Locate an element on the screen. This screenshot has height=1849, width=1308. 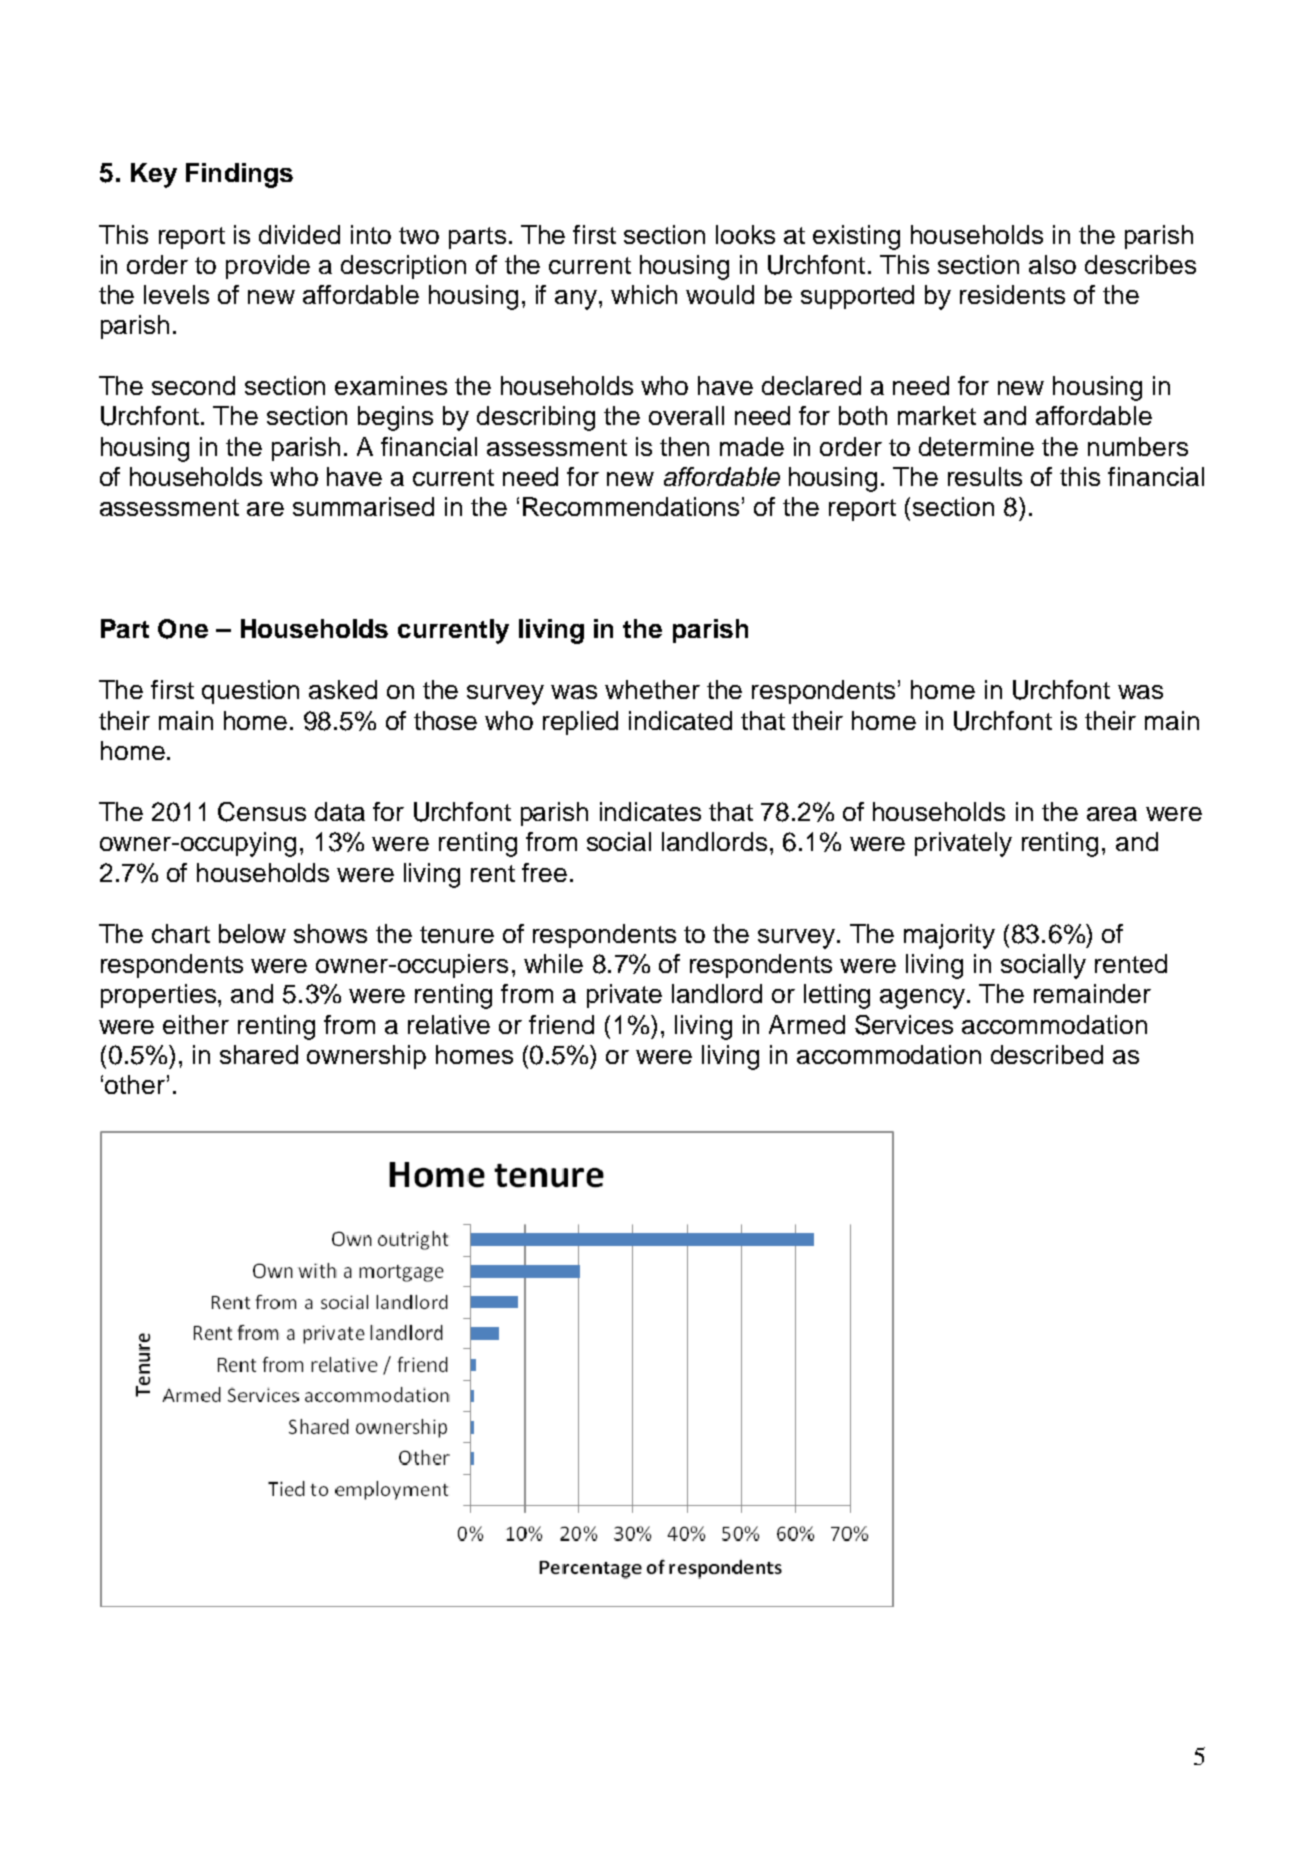
shared is located at coordinates (259, 1054).
